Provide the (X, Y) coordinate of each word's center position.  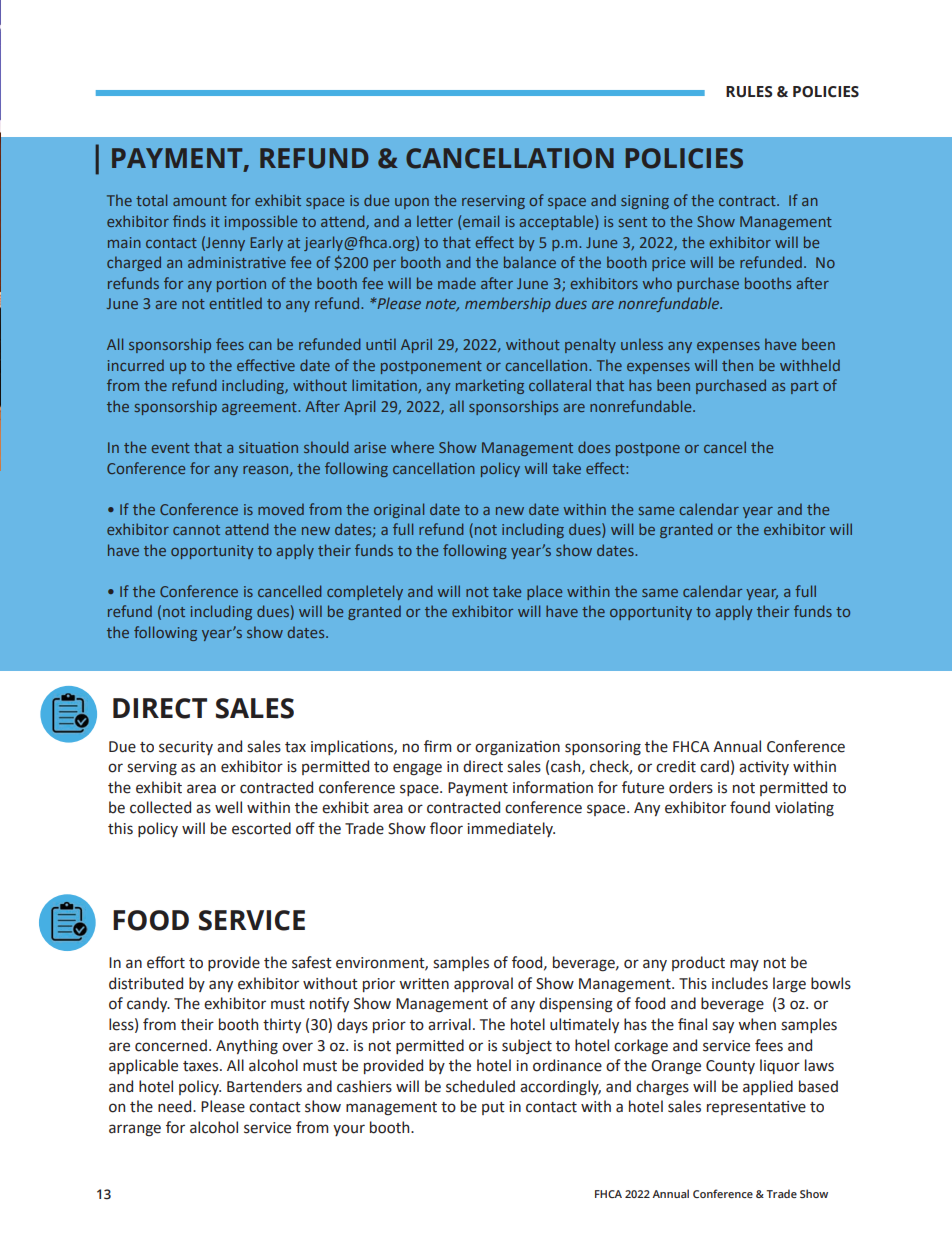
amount (200, 201)
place (544, 592)
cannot (196, 530)
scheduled (480, 1086)
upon (412, 203)
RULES (749, 92)
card (714, 766)
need (176, 1106)
